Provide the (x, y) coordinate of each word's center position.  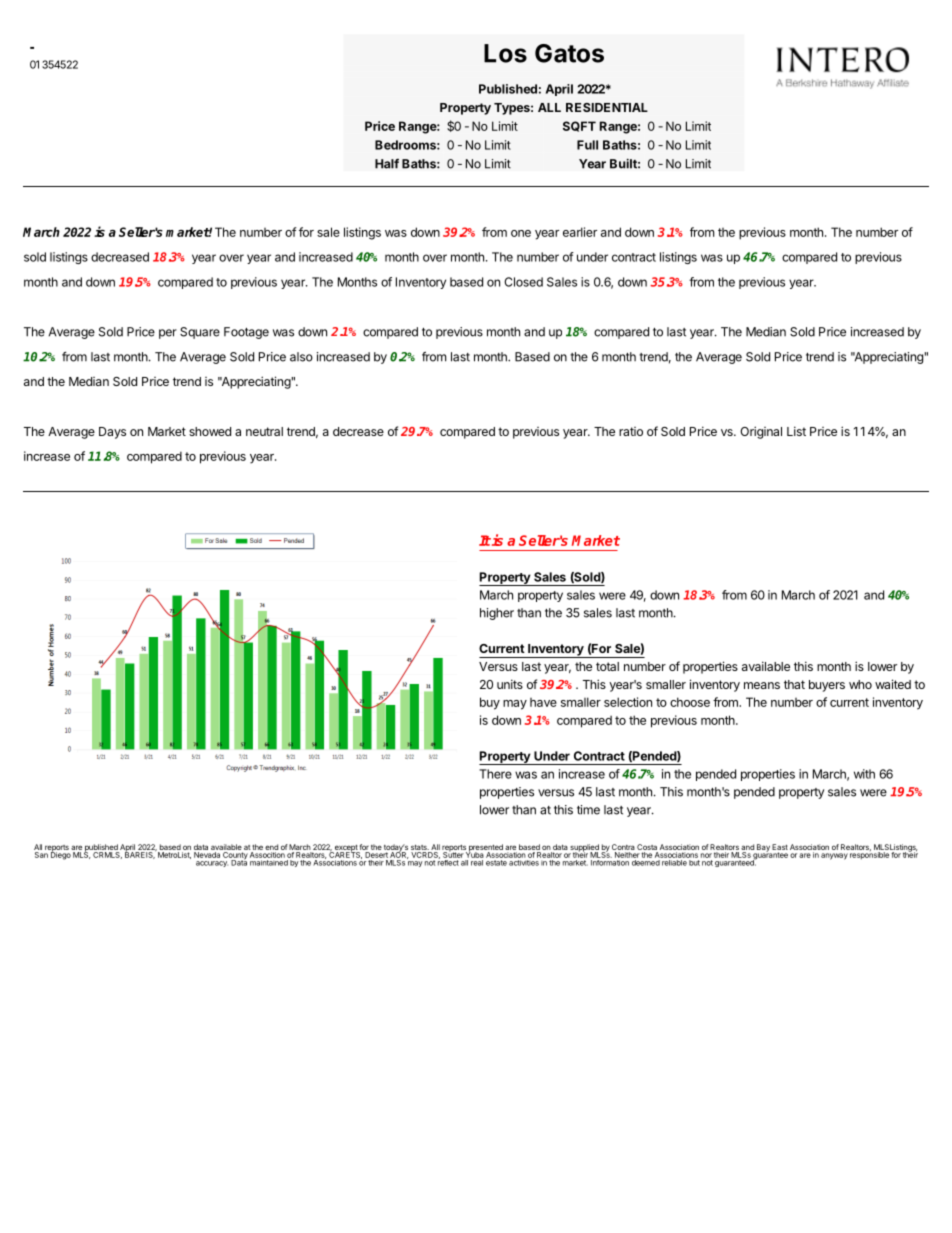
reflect (448, 861)
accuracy (212, 864)
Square (200, 333)
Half (387, 164)
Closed (523, 282)
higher (497, 614)
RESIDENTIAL (607, 107)
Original (761, 432)
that (794, 684)
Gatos (569, 53)
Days (112, 433)
